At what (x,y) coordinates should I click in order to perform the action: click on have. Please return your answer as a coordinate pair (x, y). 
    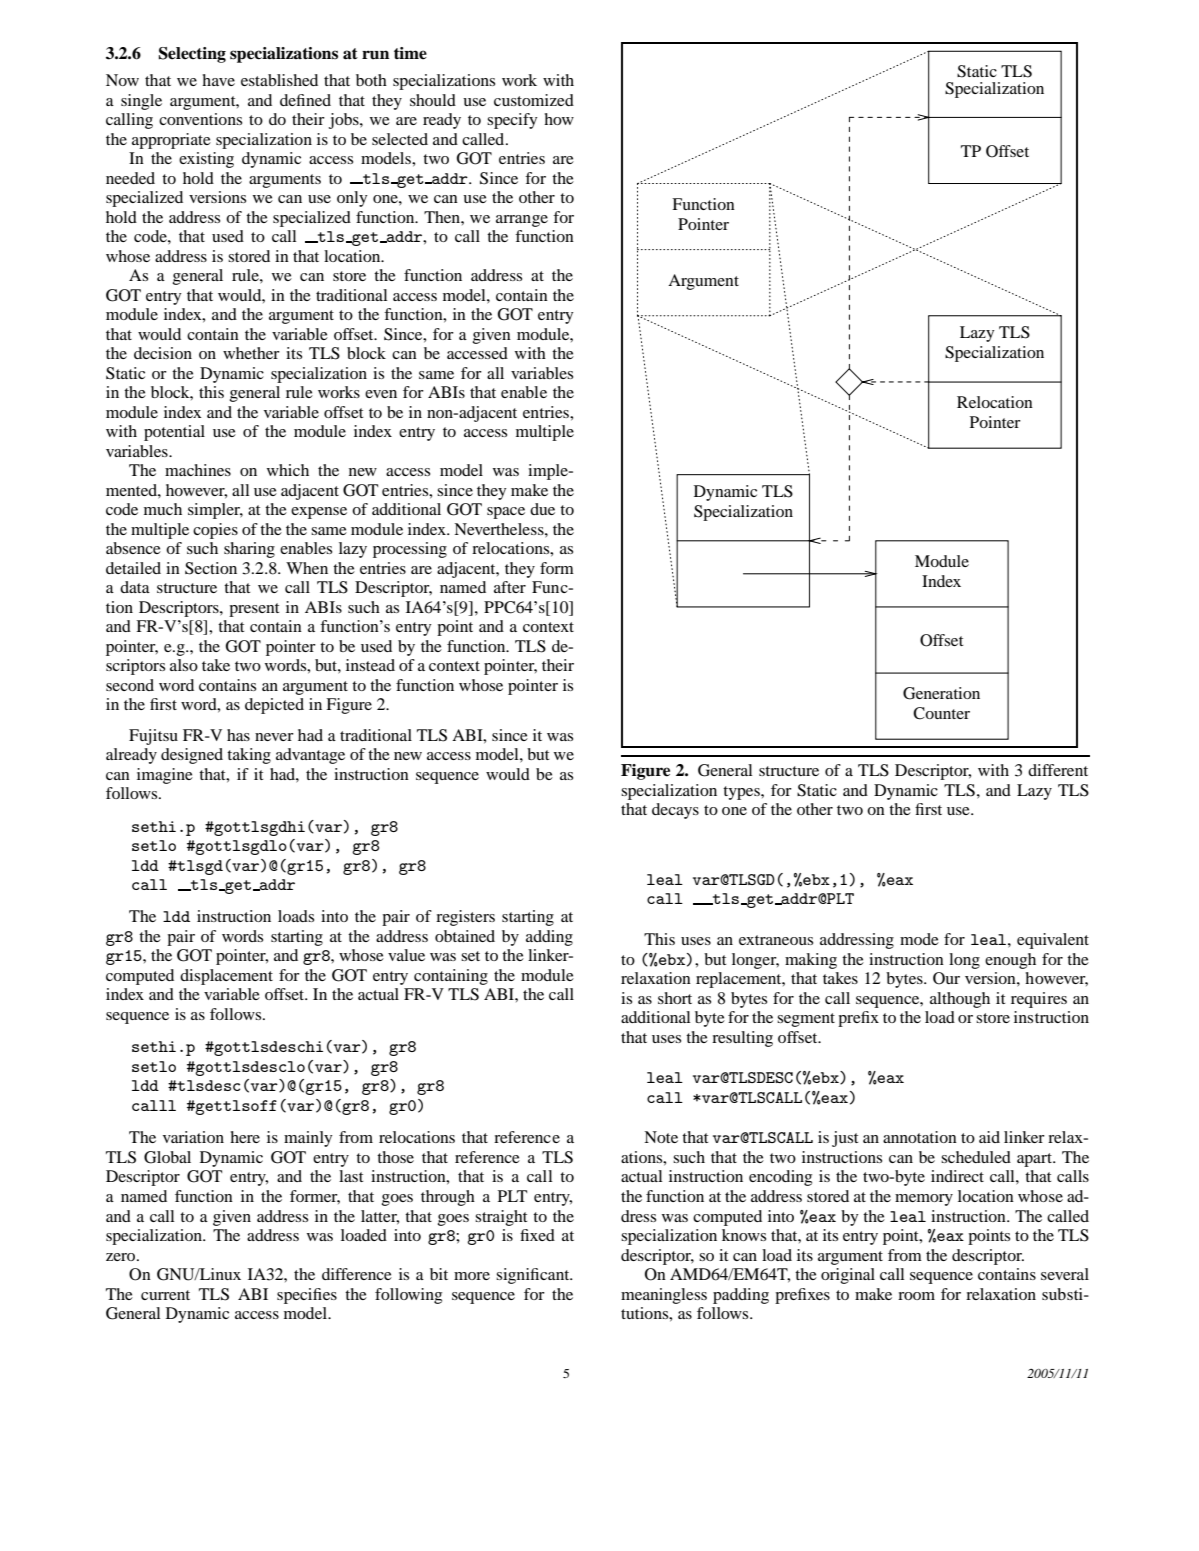
    Looking at the image, I should click on (218, 80).
